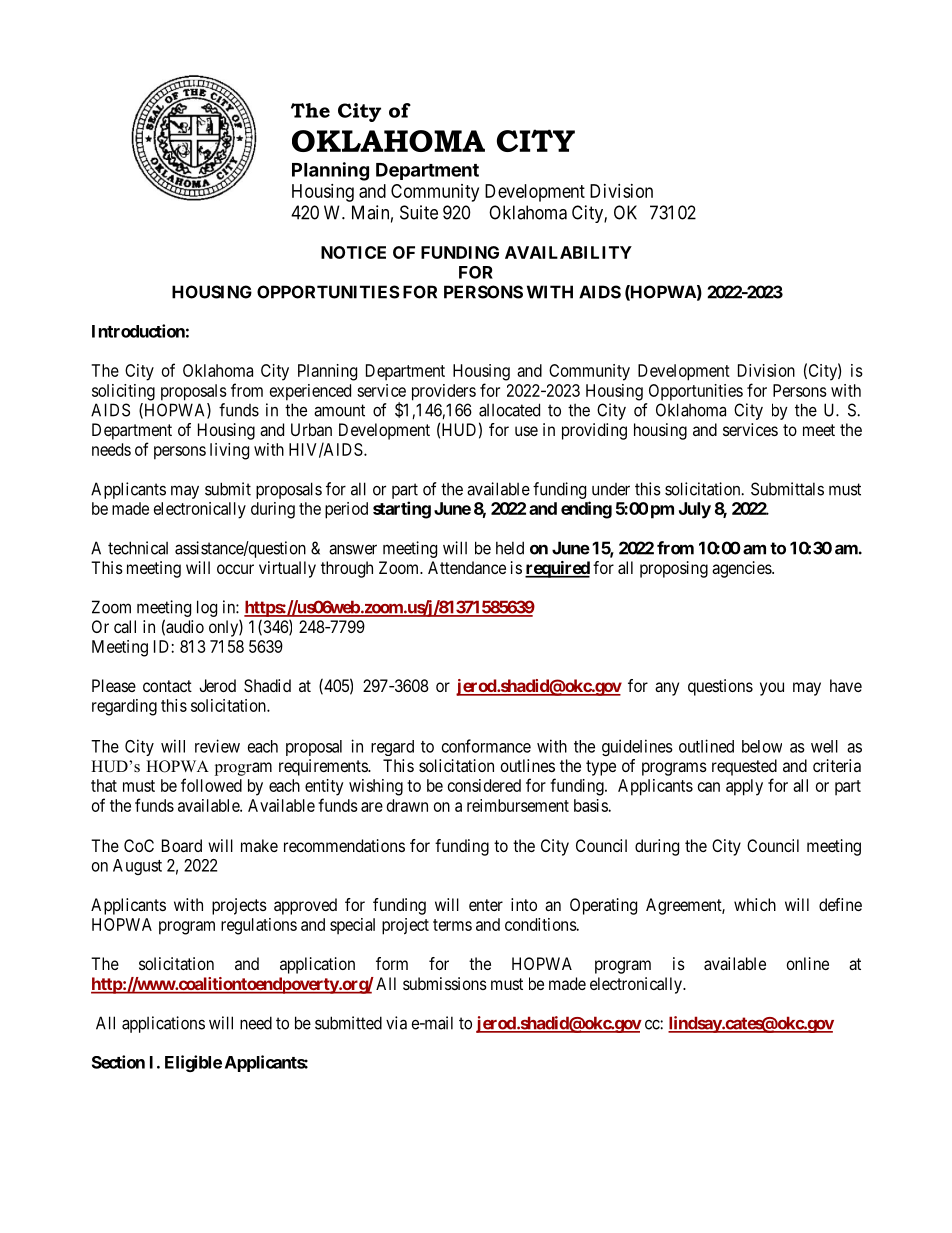  I want to click on Attendance, so click(467, 567).
